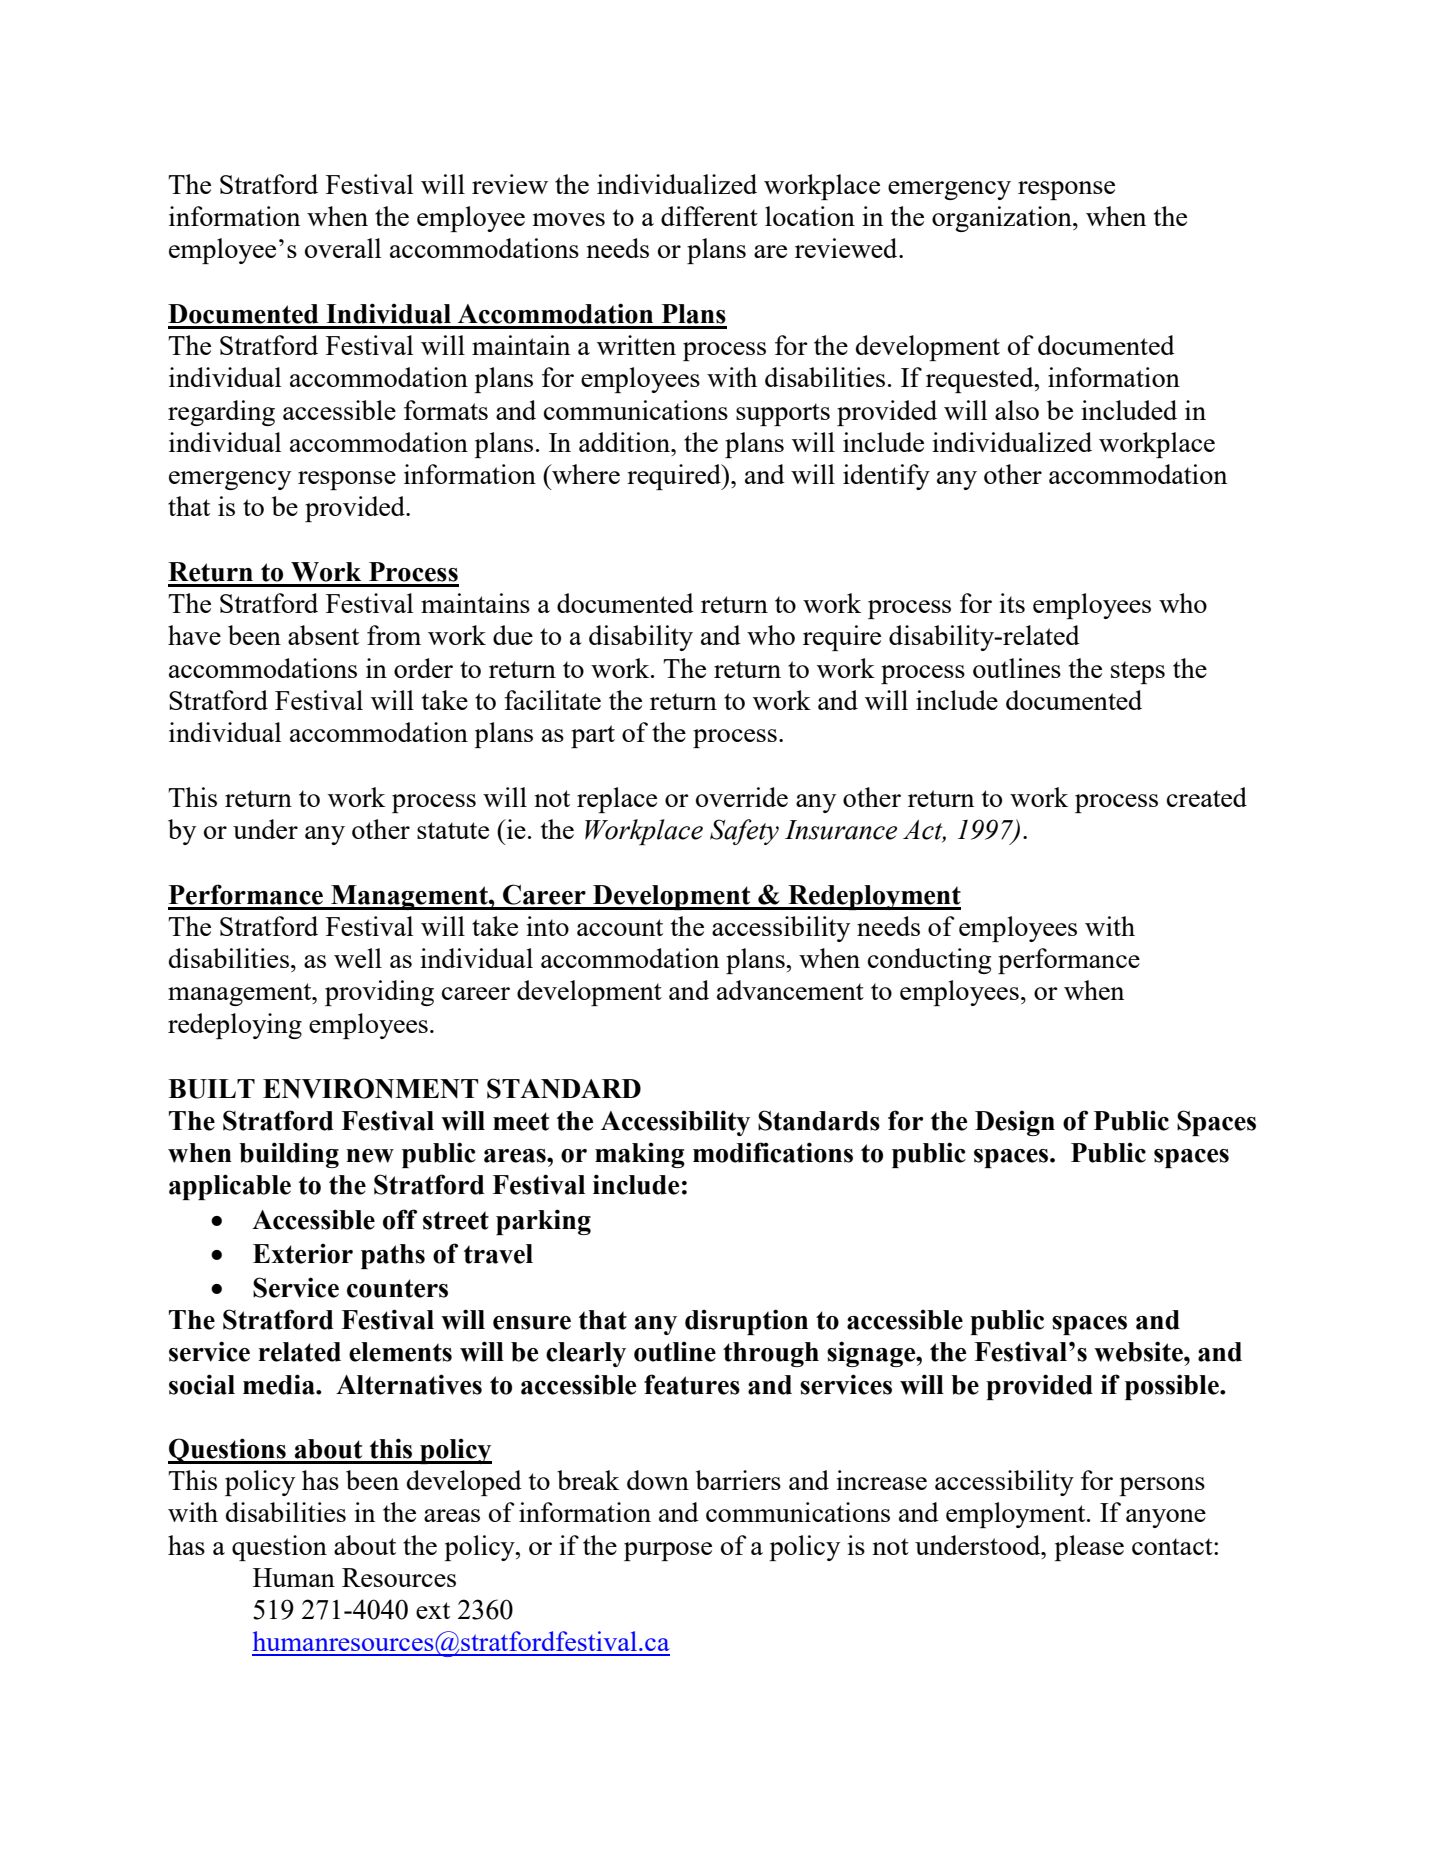 Image resolution: width=1430 pixels, height=1851 pixels. What do you see at coordinates (358, 958) in the screenshot?
I see `well` at bounding box center [358, 958].
